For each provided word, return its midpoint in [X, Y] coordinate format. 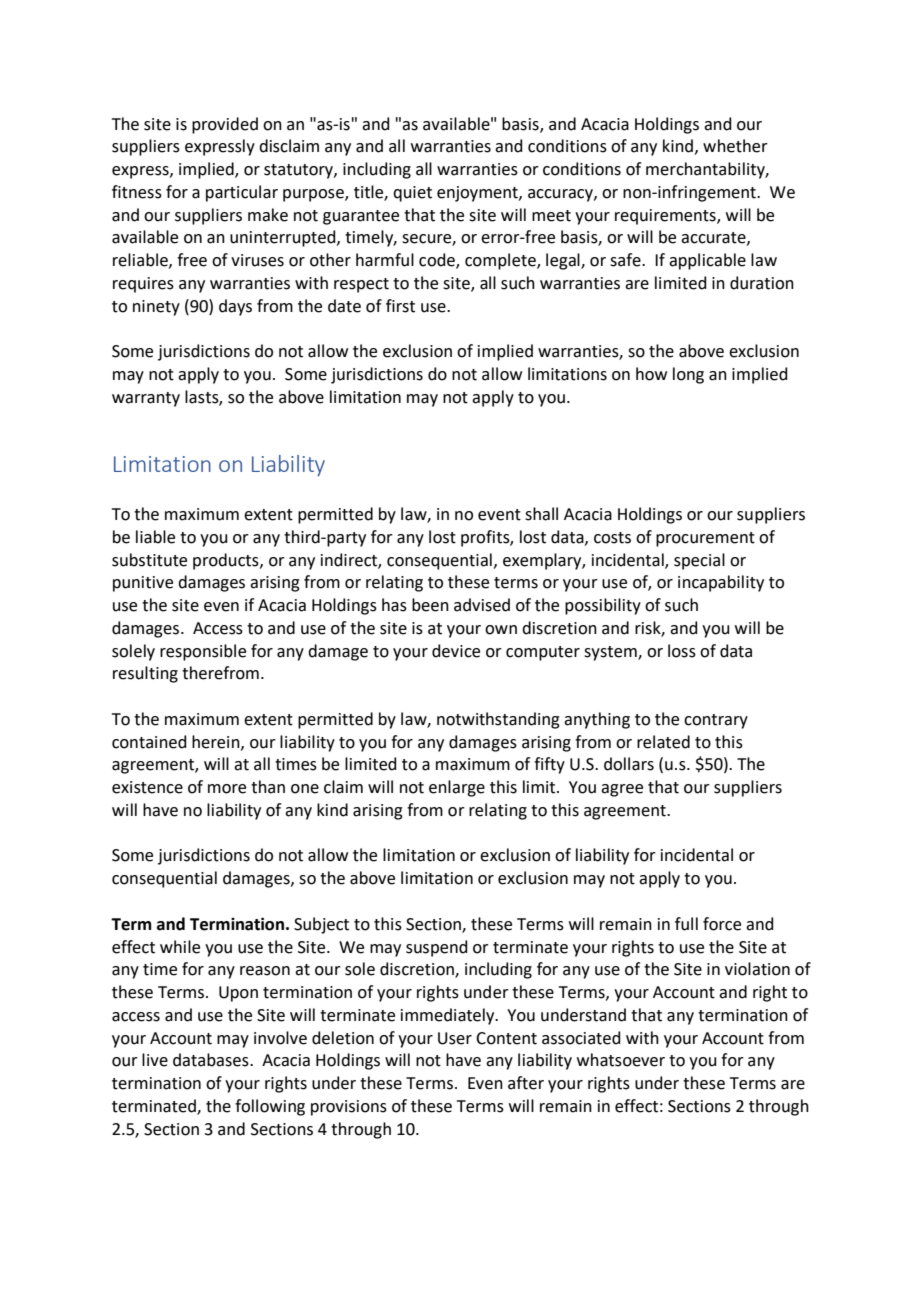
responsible [203, 652]
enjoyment [478, 194]
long [688, 375]
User [455, 1038]
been [430, 605]
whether [735, 146]
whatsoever [621, 1060]
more [227, 789]
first [400, 306]
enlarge [457, 788]
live [155, 1060]
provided [225, 125]
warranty [146, 399]
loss [682, 651]
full [686, 924]
